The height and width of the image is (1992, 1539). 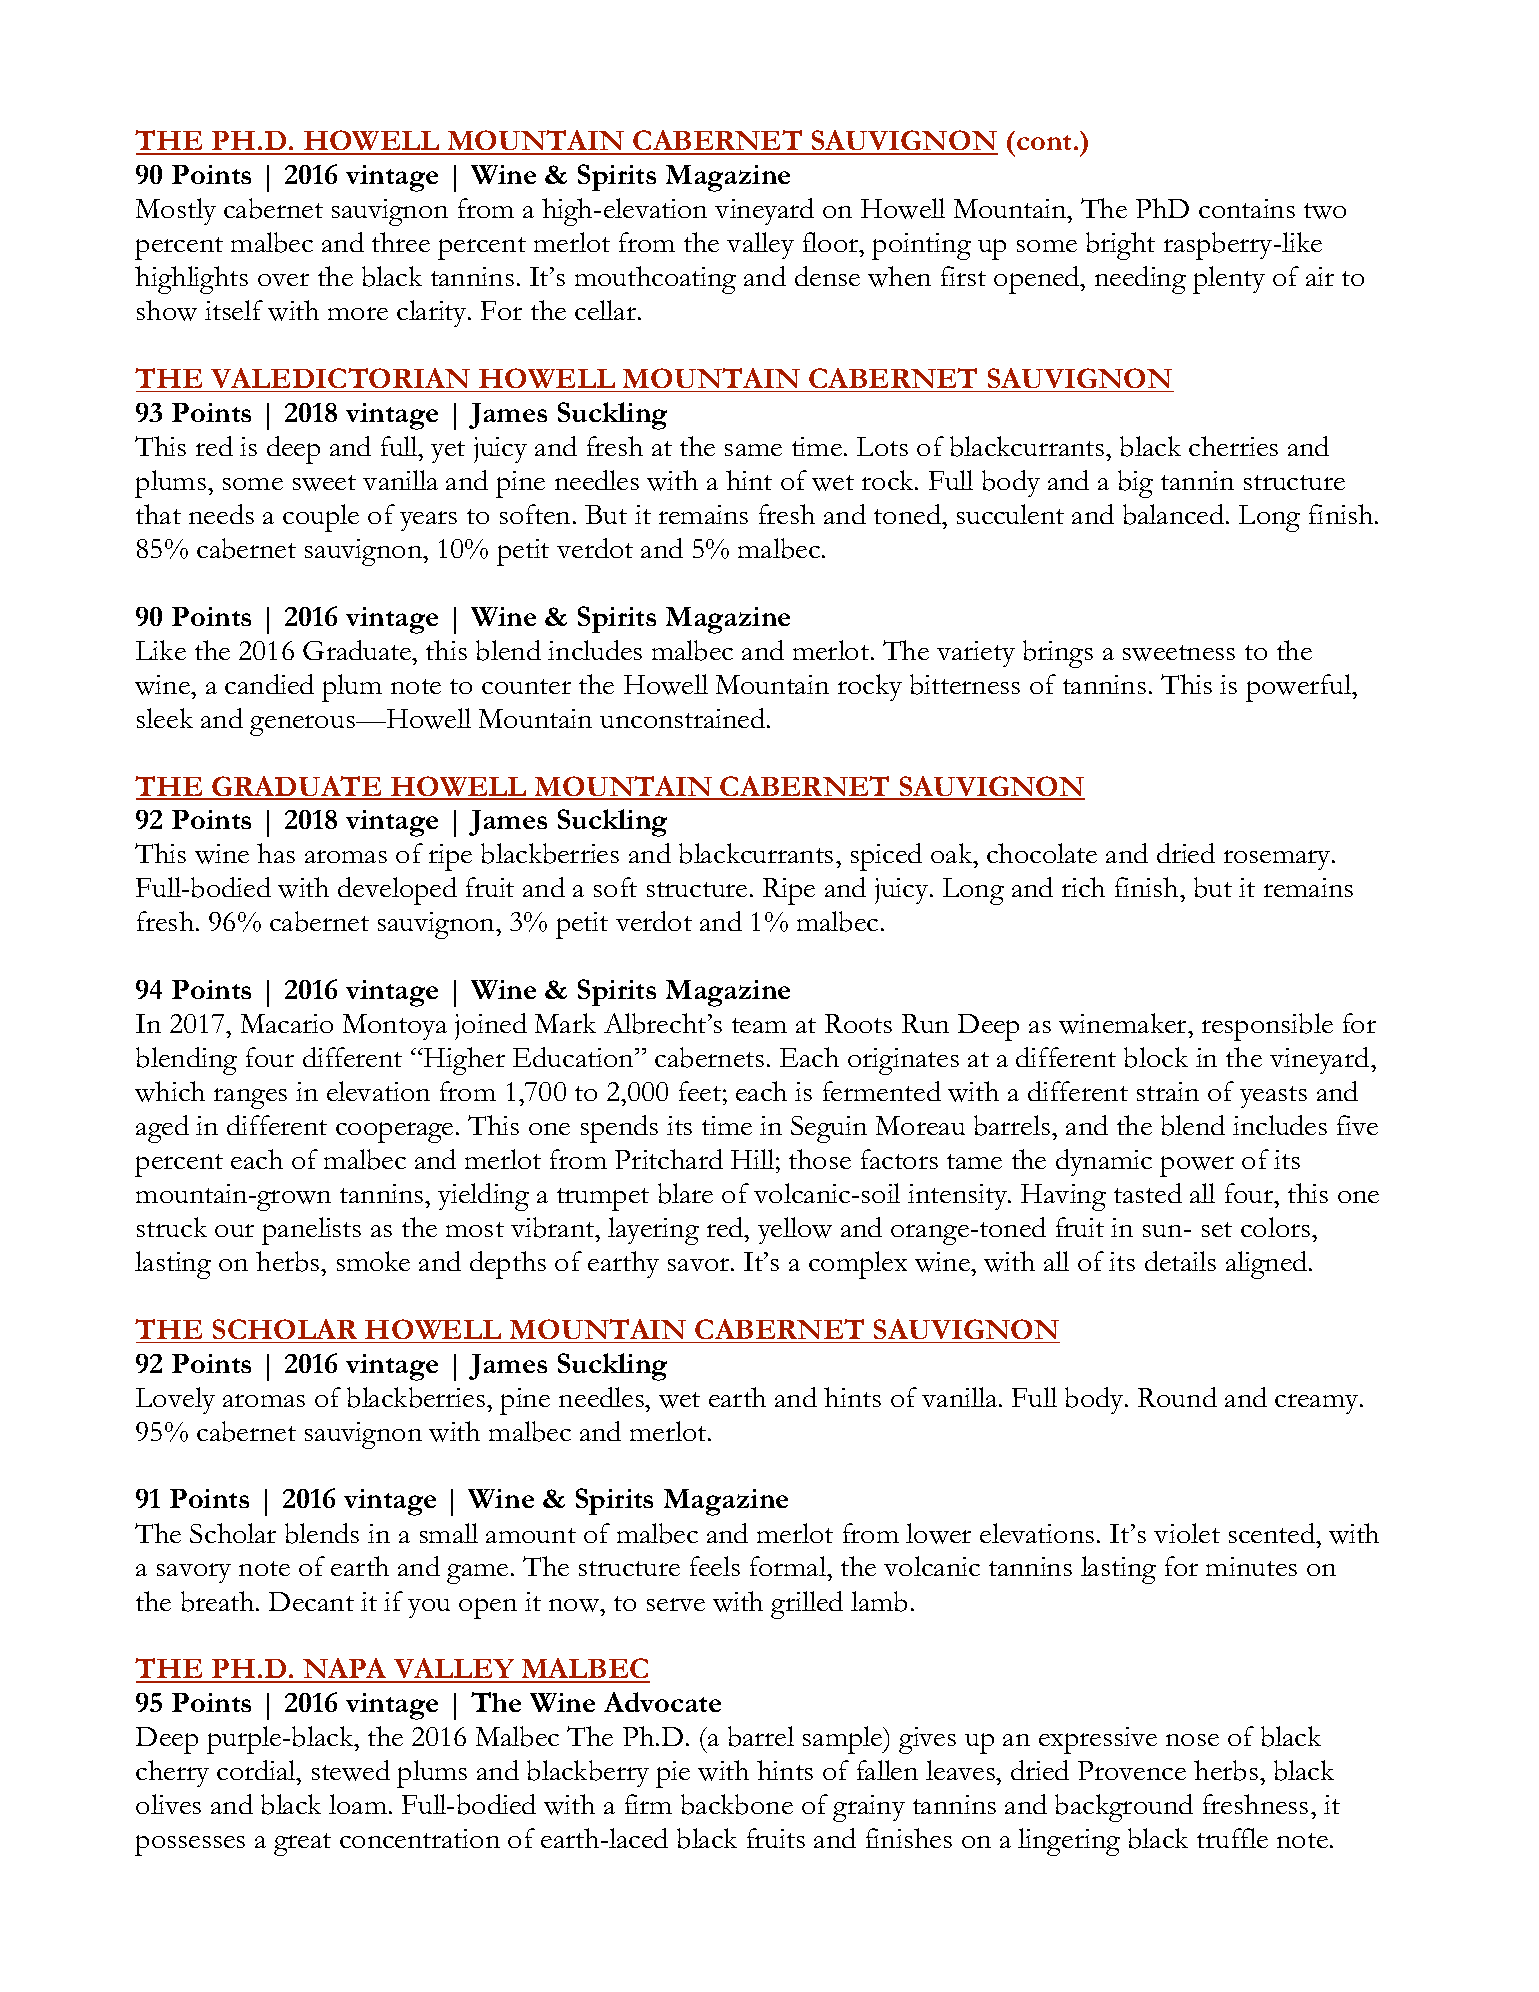 What do you see at coordinates (1278, 860) in the image?
I see `rosemary` at bounding box center [1278, 860].
